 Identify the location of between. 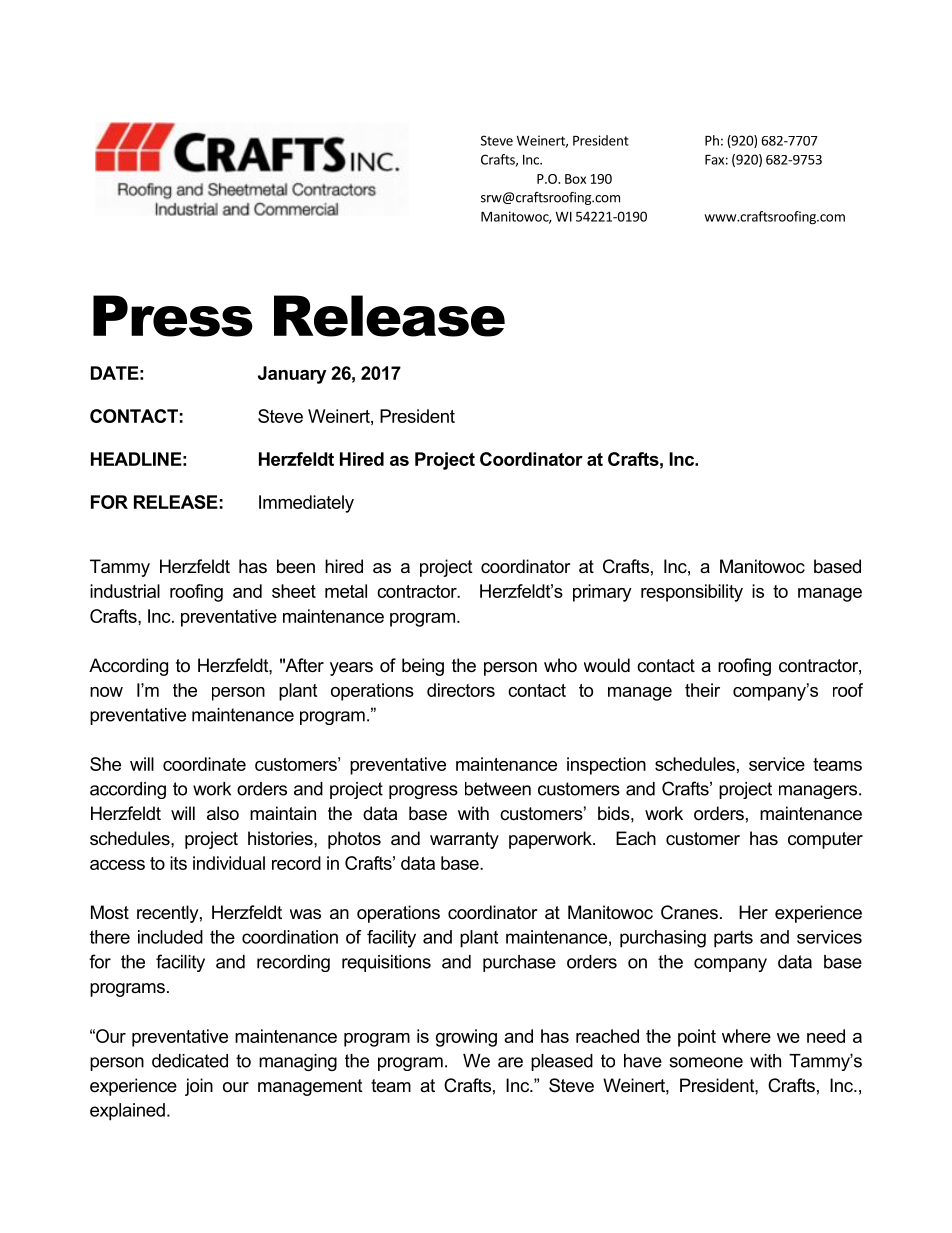
(498, 789).
